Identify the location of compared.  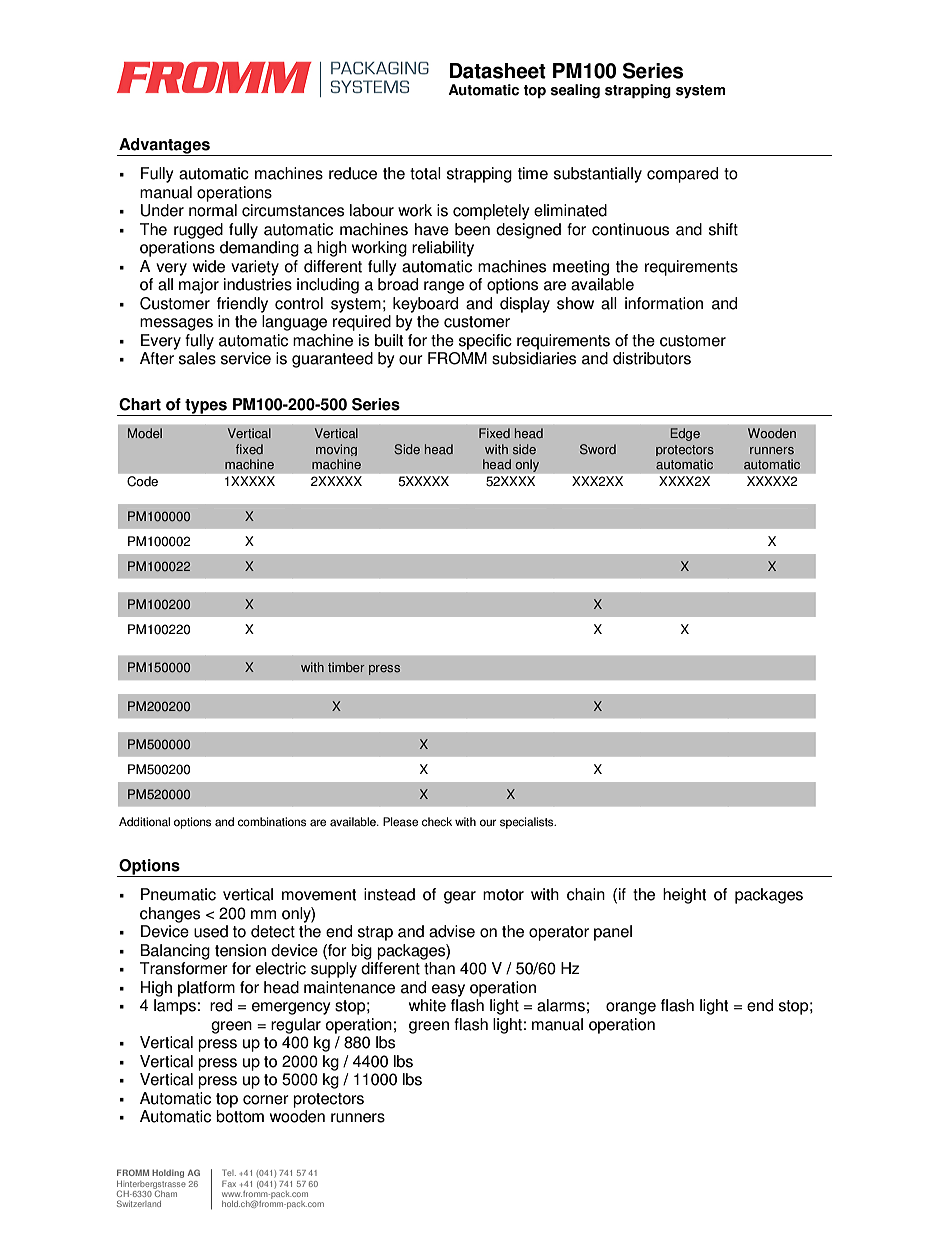
(682, 175).
